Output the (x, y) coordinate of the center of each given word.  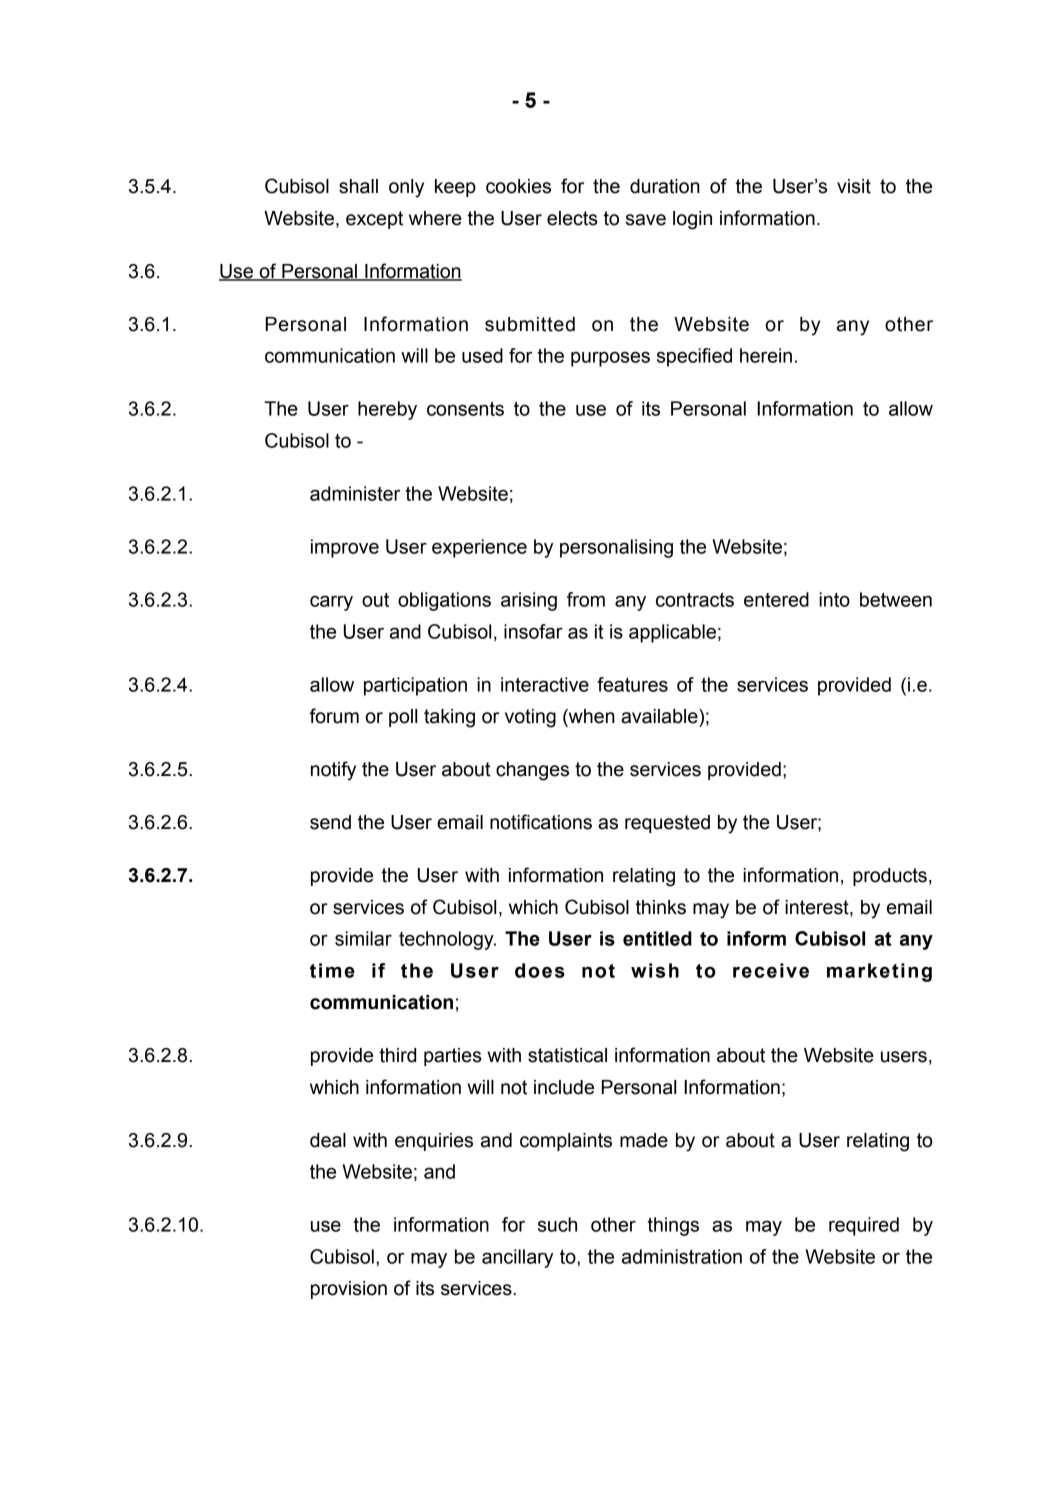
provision (349, 1290)
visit (854, 186)
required (864, 1226)
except (374, 220)
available (660, 716)
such (557, 1224)
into (834, 599)
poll (403, 718)
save (646, 220)
